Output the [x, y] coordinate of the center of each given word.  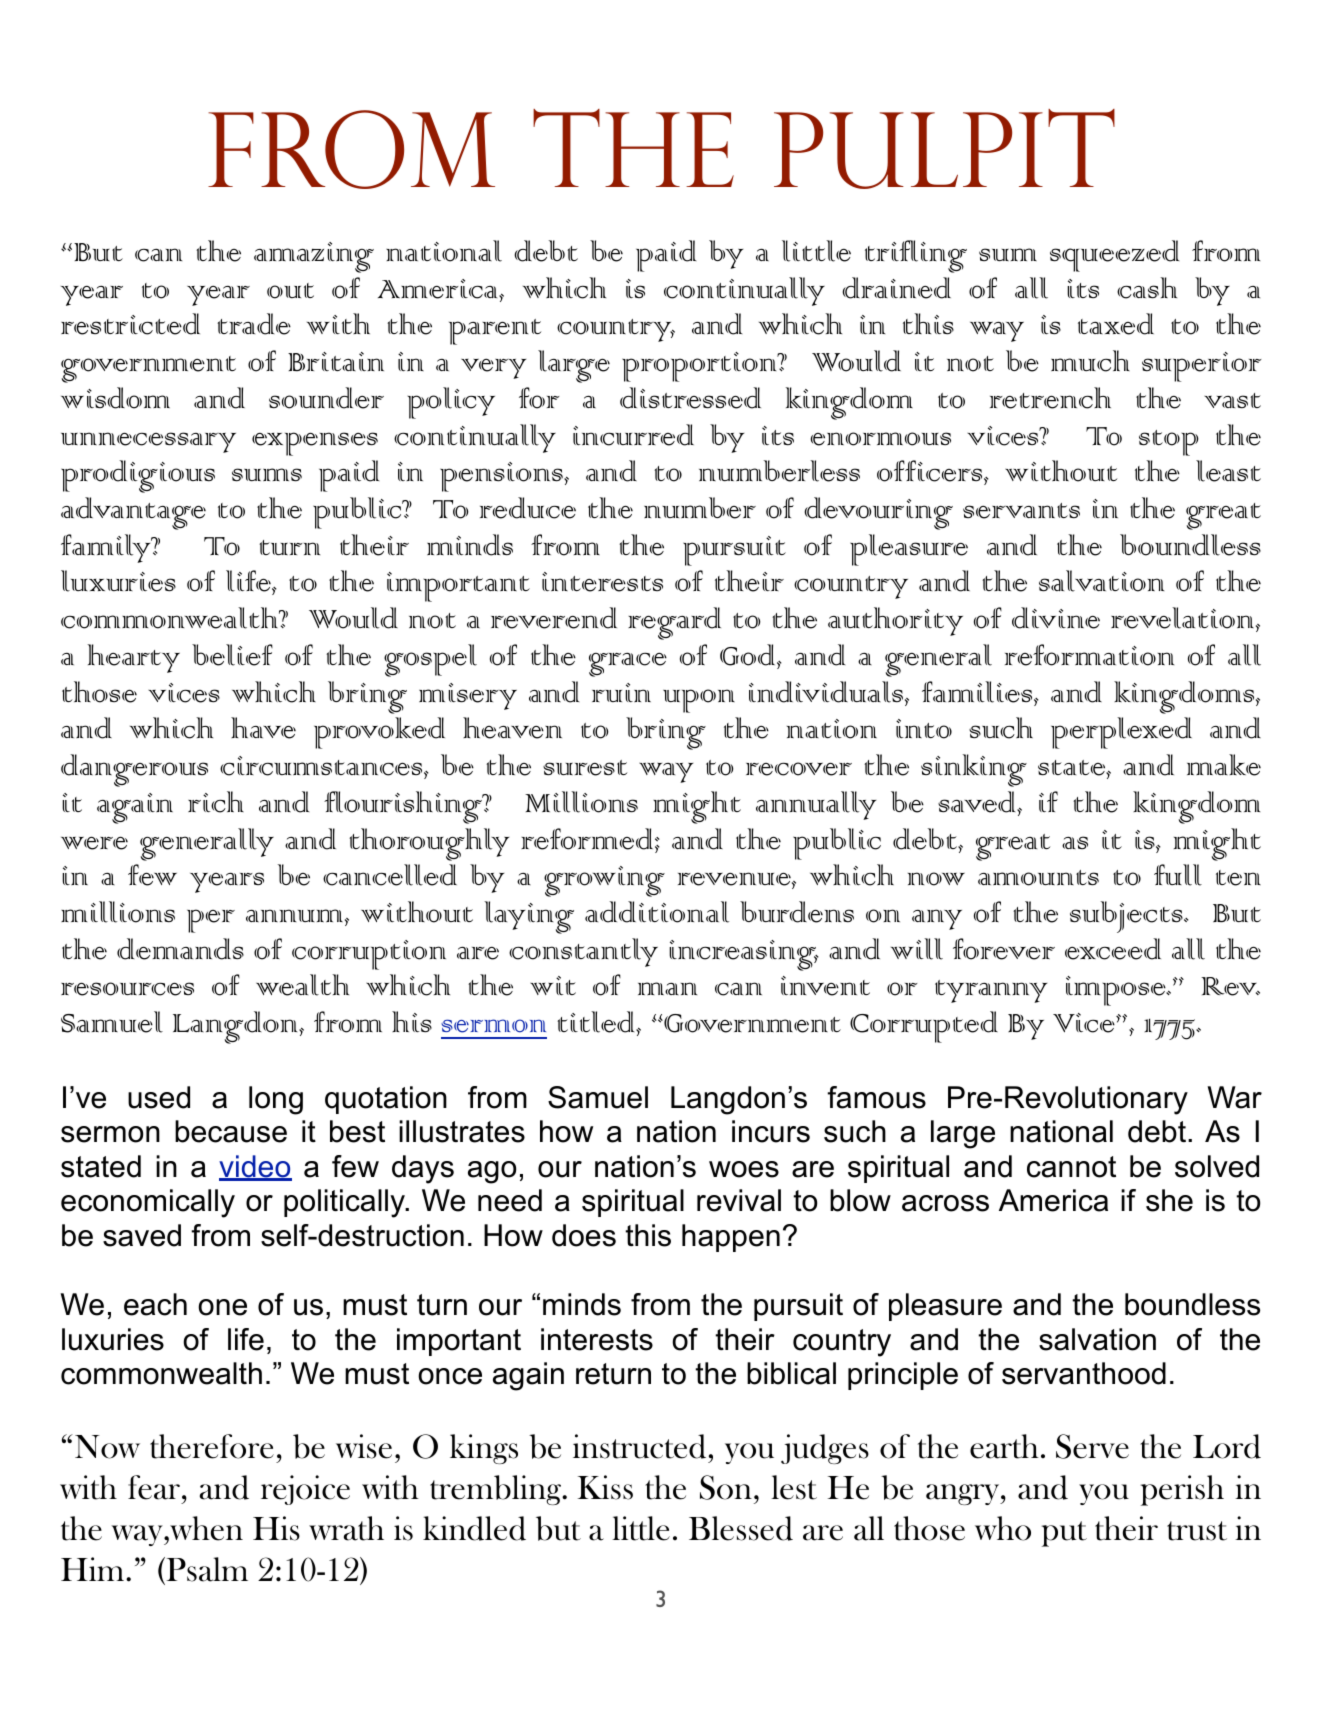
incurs [771, 1131]
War [1234, 1097]
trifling [916, 256]
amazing [314, 257]
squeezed [1114, 256]
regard [674, 623]
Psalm [206, 1570]
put [1064, 1534]
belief [232, 655]
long [276, 1100]
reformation [1089, 655]
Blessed [741, 1528]
